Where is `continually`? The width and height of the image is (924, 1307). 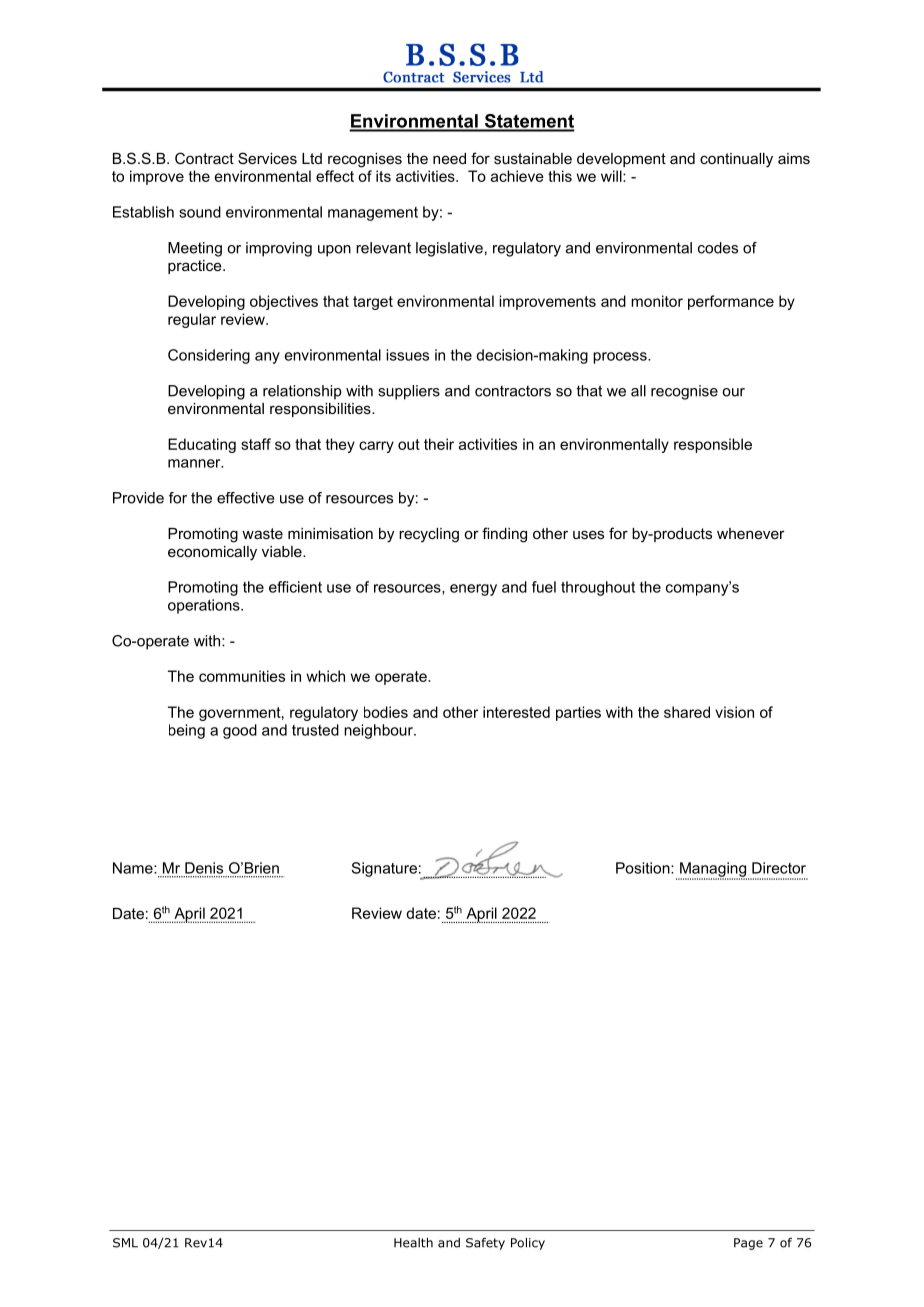
continually is located at coordinates (736, 160).
